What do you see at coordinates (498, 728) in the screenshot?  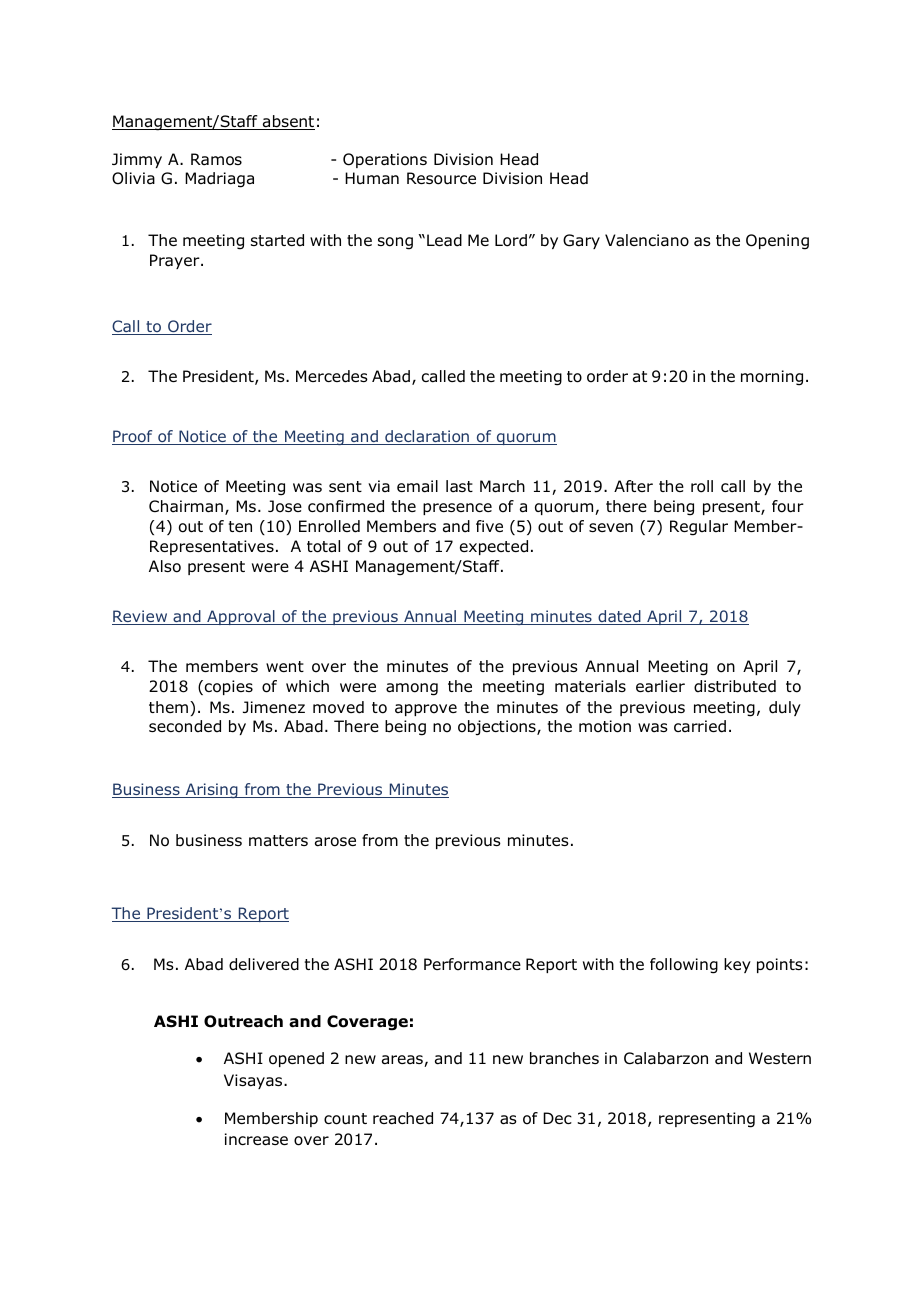 I see `objections` at bounding box center [498, 728].
